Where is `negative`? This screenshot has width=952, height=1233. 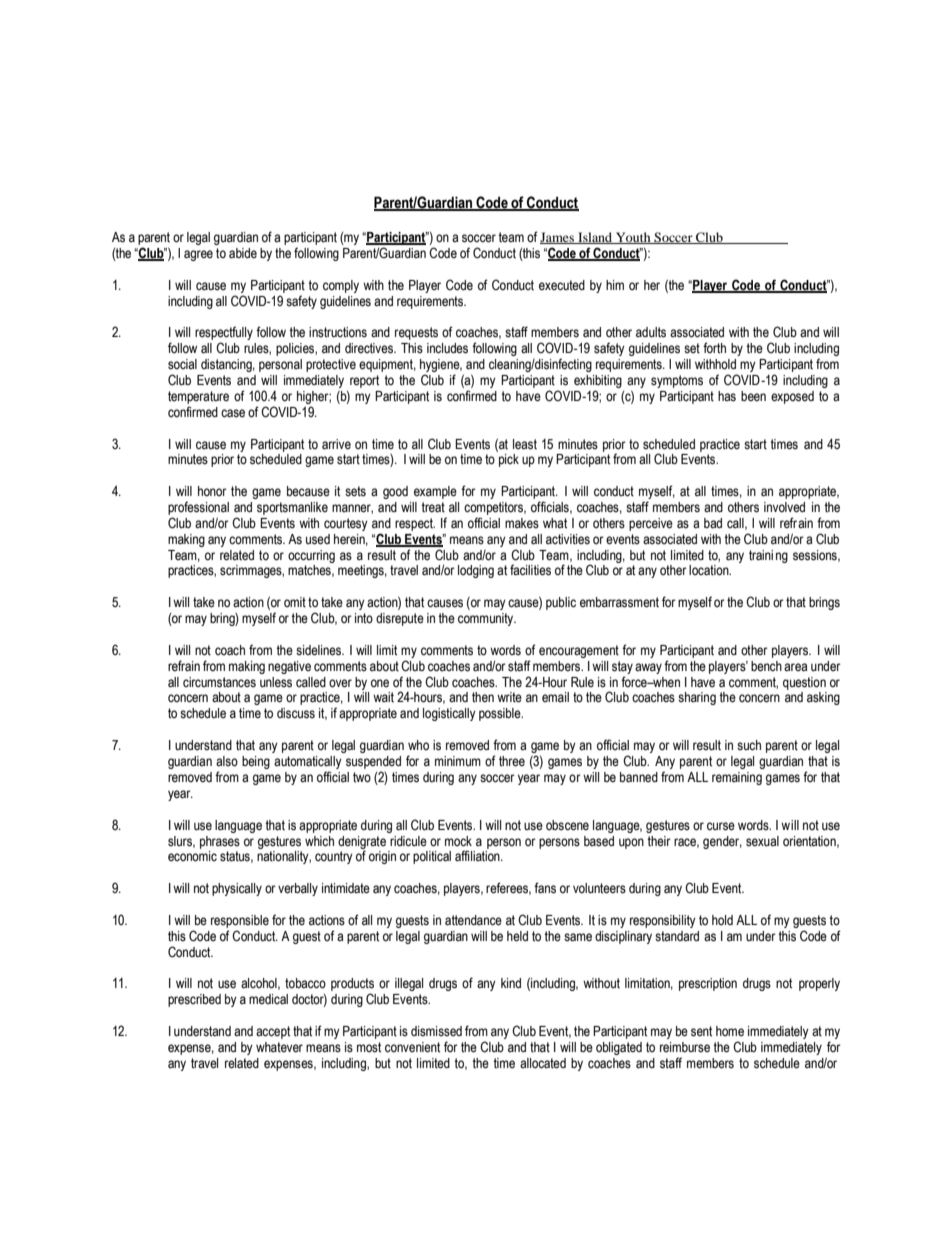
negative is located at coordinates (289, 667).
